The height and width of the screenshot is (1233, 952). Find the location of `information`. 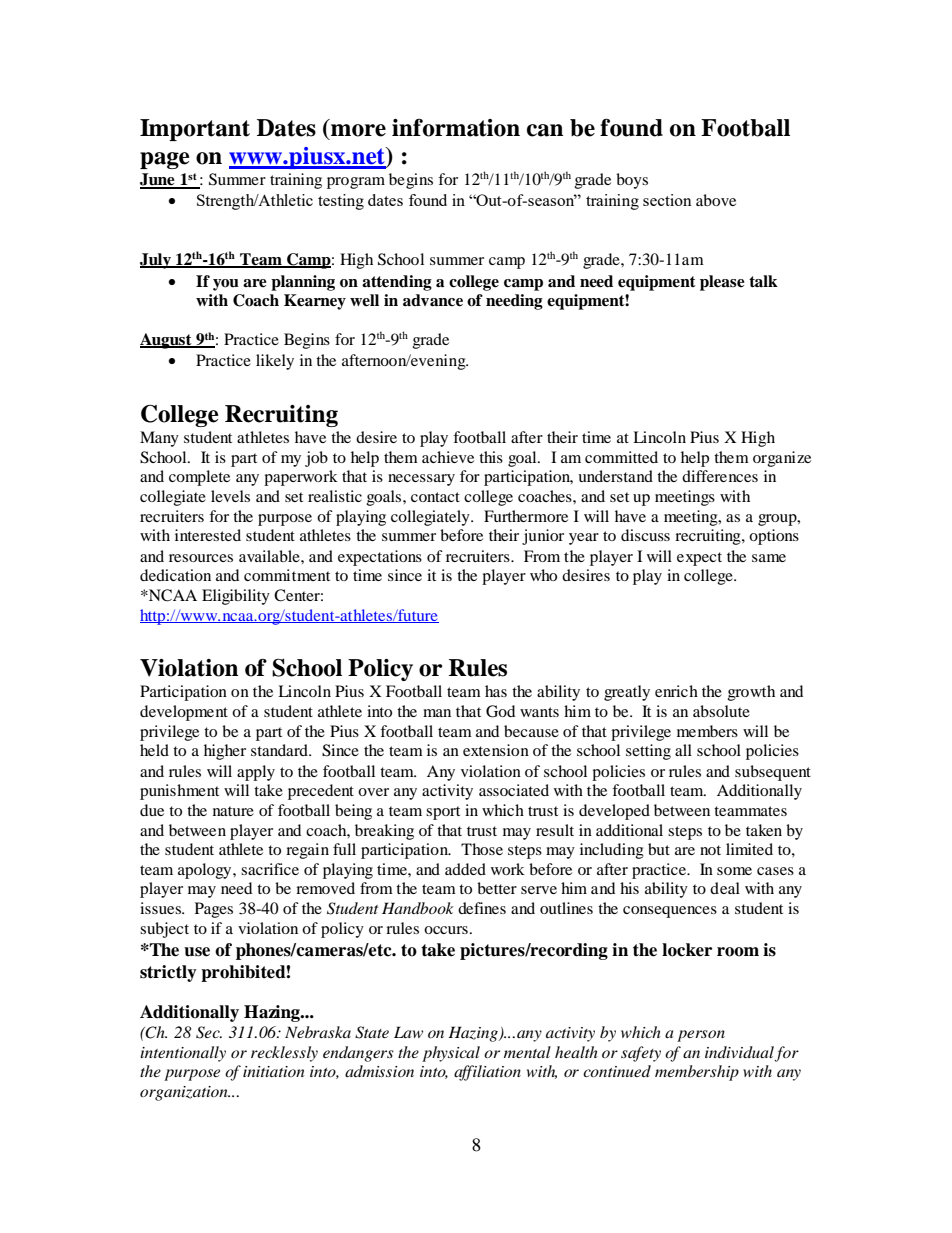

information is located at coordinates (456, 128).
